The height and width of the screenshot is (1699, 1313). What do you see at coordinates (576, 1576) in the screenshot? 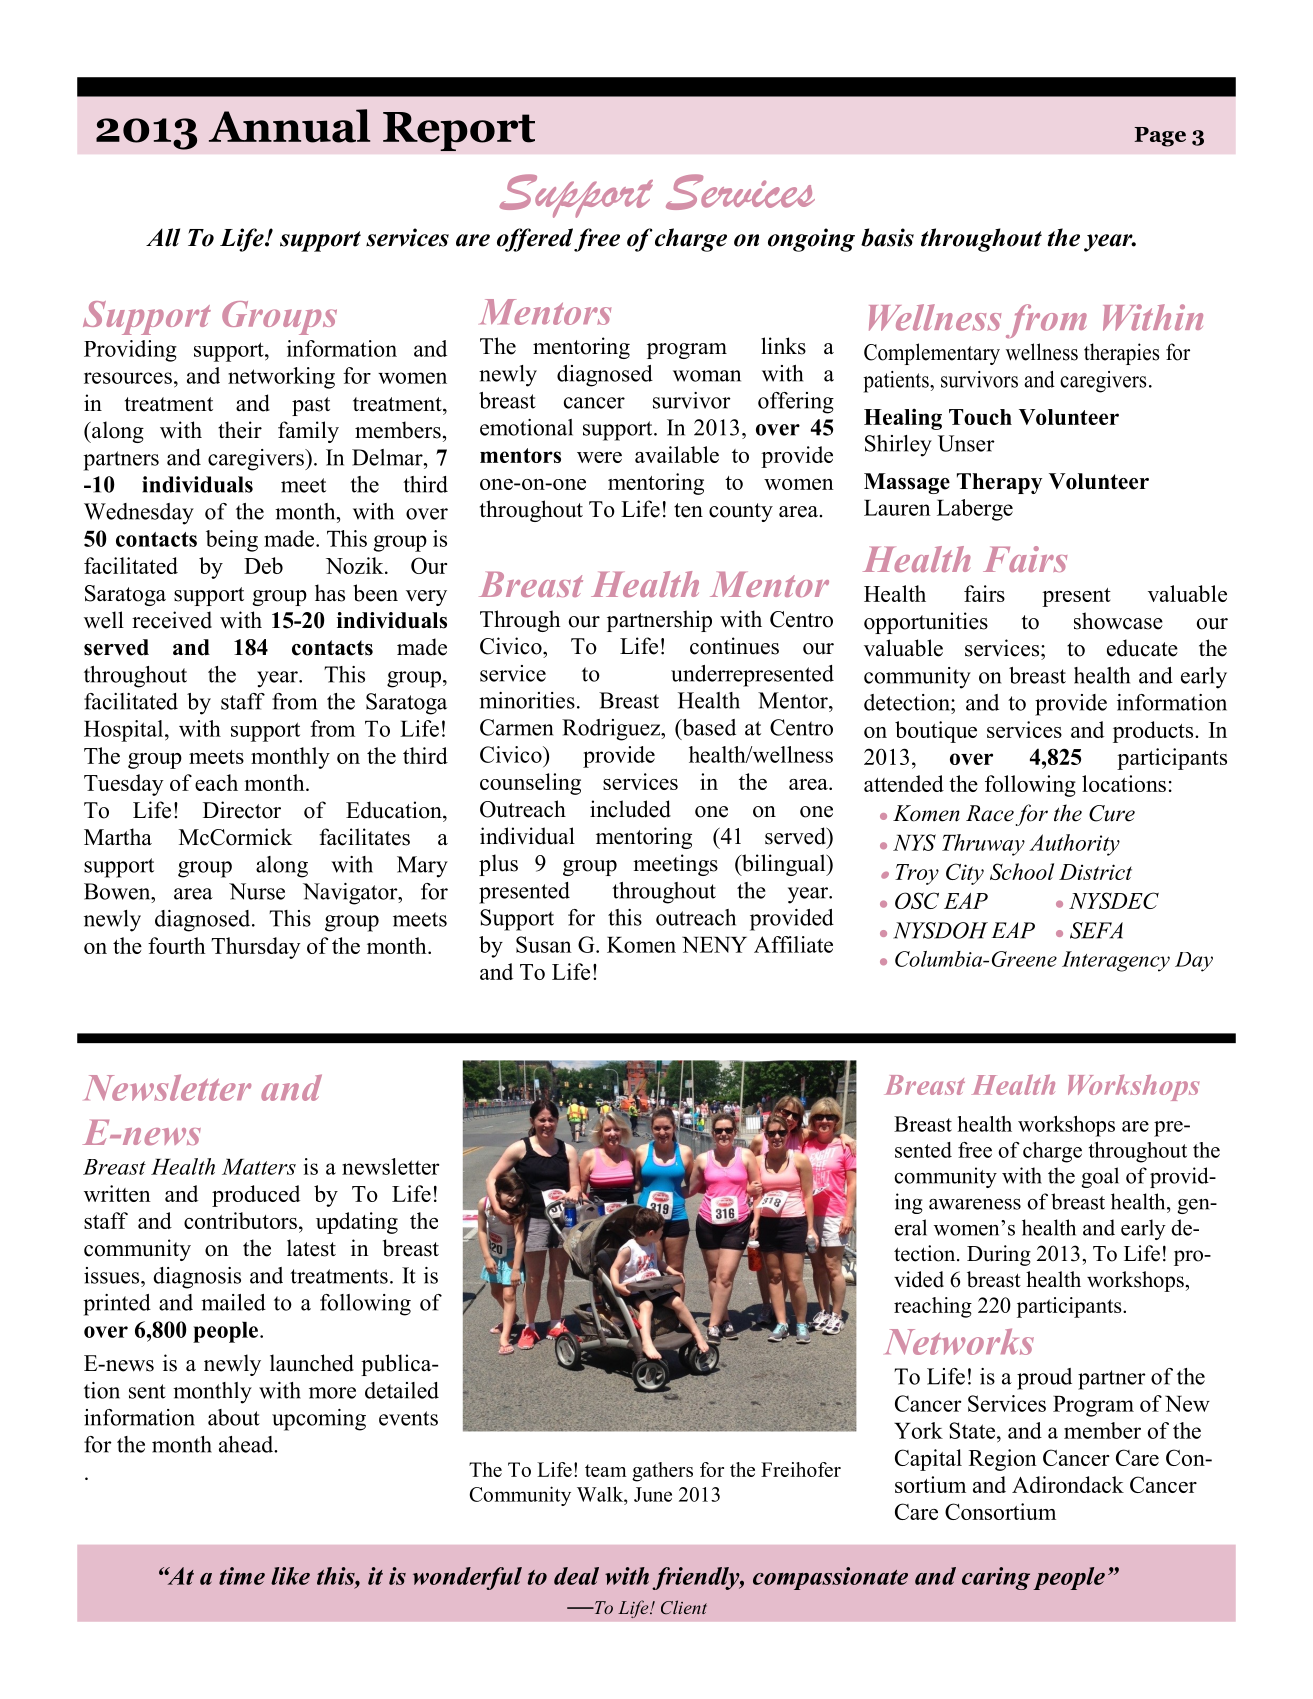
I see `deal` at bounding box center [576, 1576].
